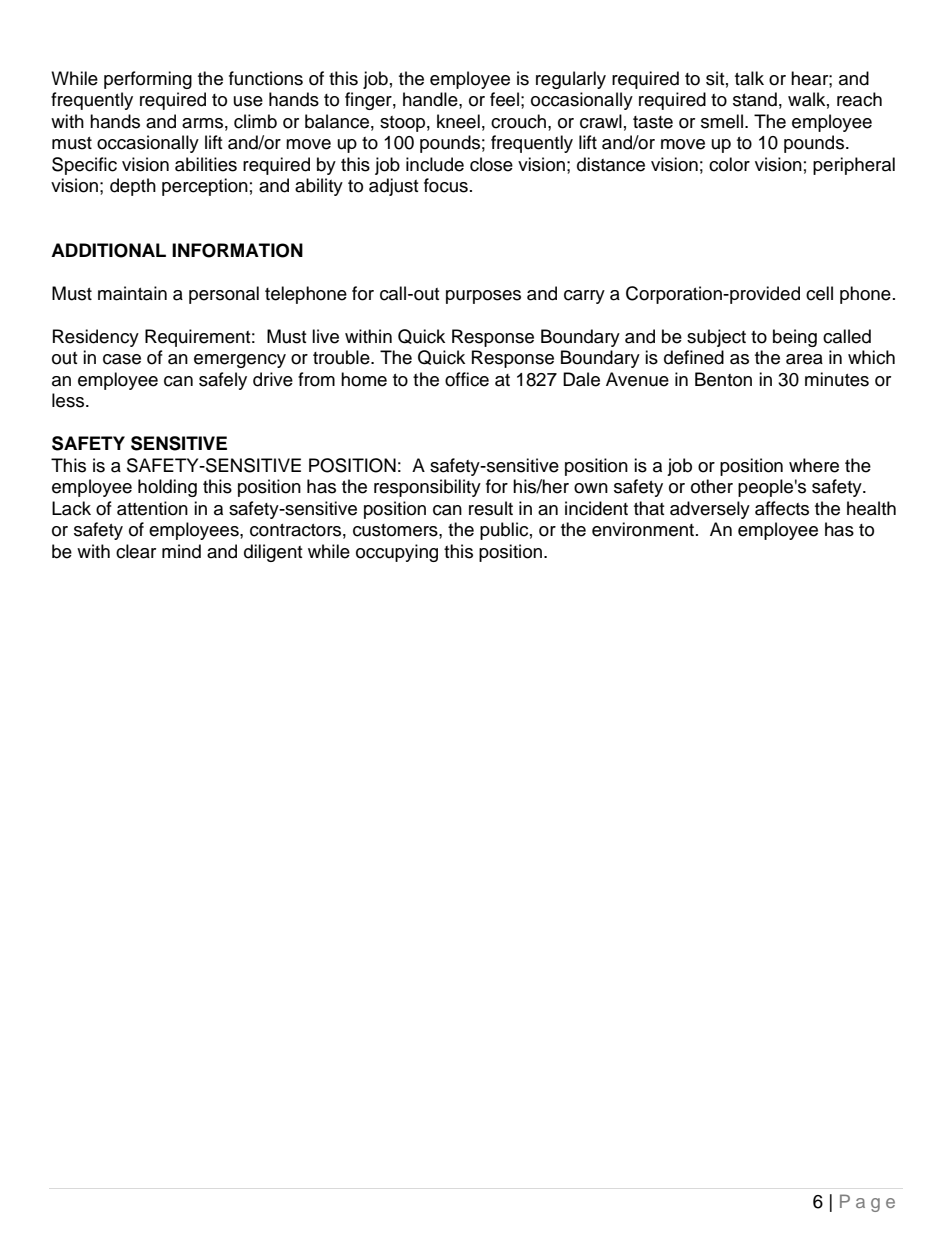  What do you see at coordinates (148, 80) in the image?
I see `performing` at bounding box center [148, 80].
